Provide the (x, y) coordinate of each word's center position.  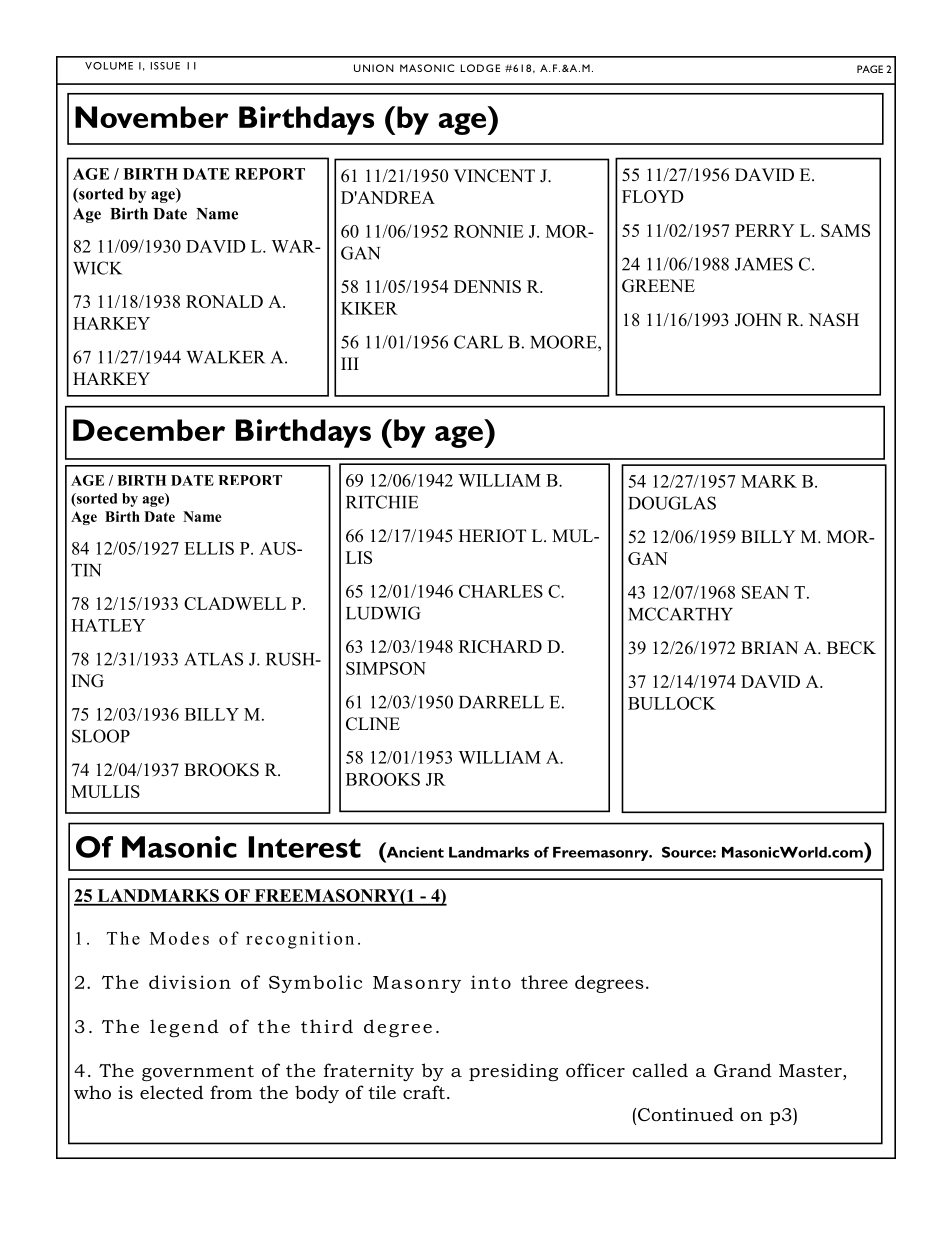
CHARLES (501, 591)
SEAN (765, 592)
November (152, 117)
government (198, 1073)
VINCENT (494, 176)
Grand (743, 1070)
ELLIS (209, 548)
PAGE (870, 69)
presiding (513, 1072)
